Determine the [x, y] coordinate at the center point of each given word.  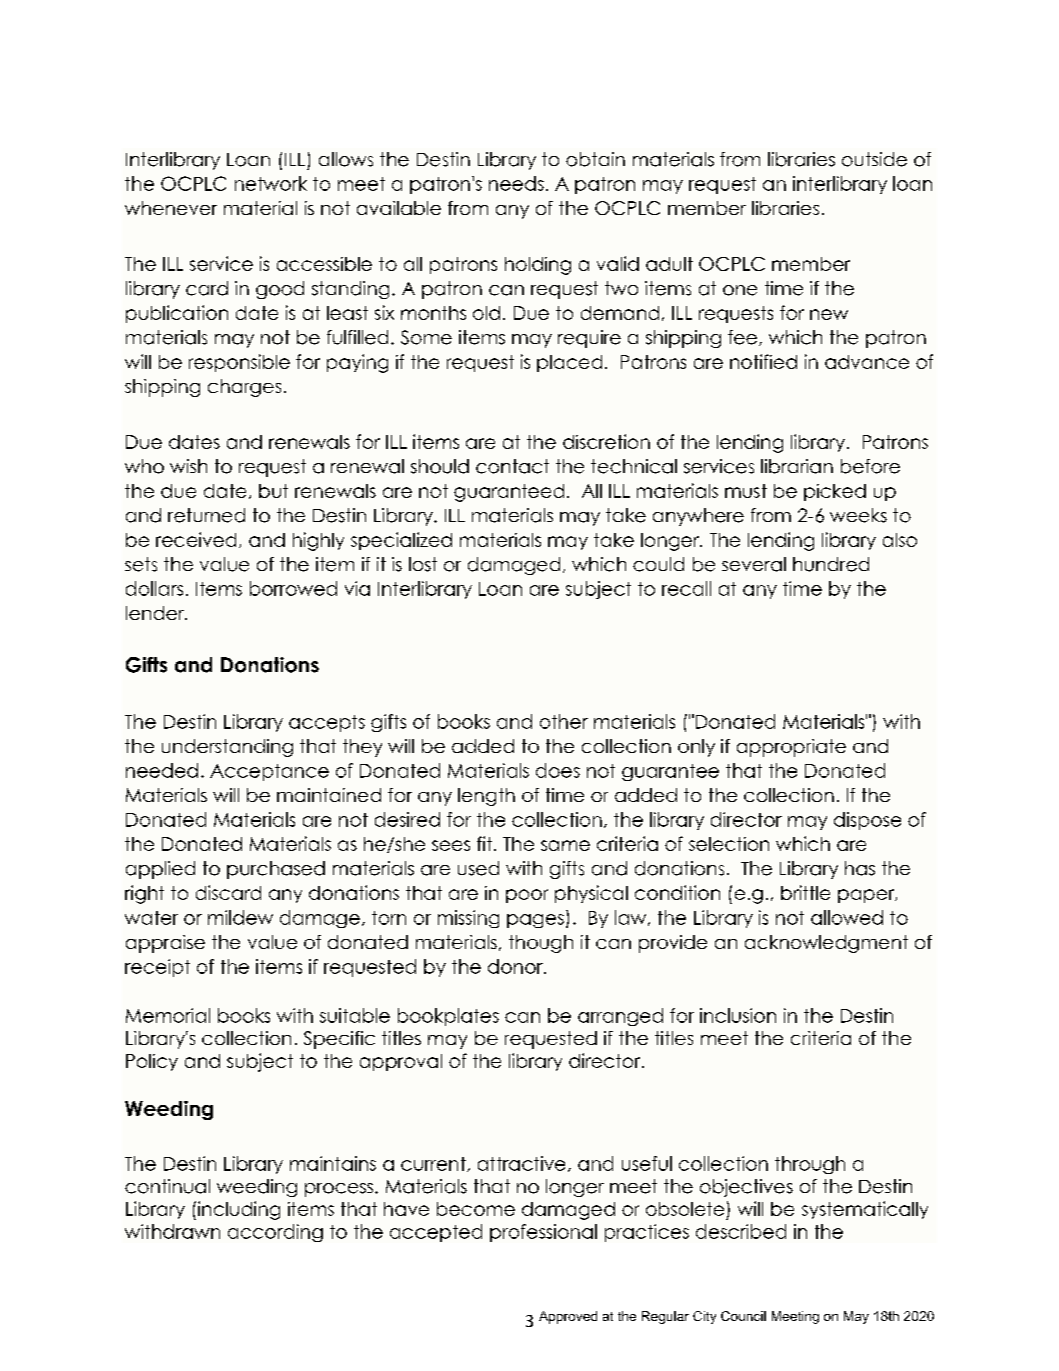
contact [512, 466]
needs [516, 183]
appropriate [791, 748]
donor [516, 966]
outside [874, 159]
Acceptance [269, 772]
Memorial [168, 1015]
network [271, 183]
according [275, 1233]
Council [743, 1316]
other [564, 721]
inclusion [738, 1015]
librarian [797, 466]
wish [188, 466]
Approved [568, 1317]
